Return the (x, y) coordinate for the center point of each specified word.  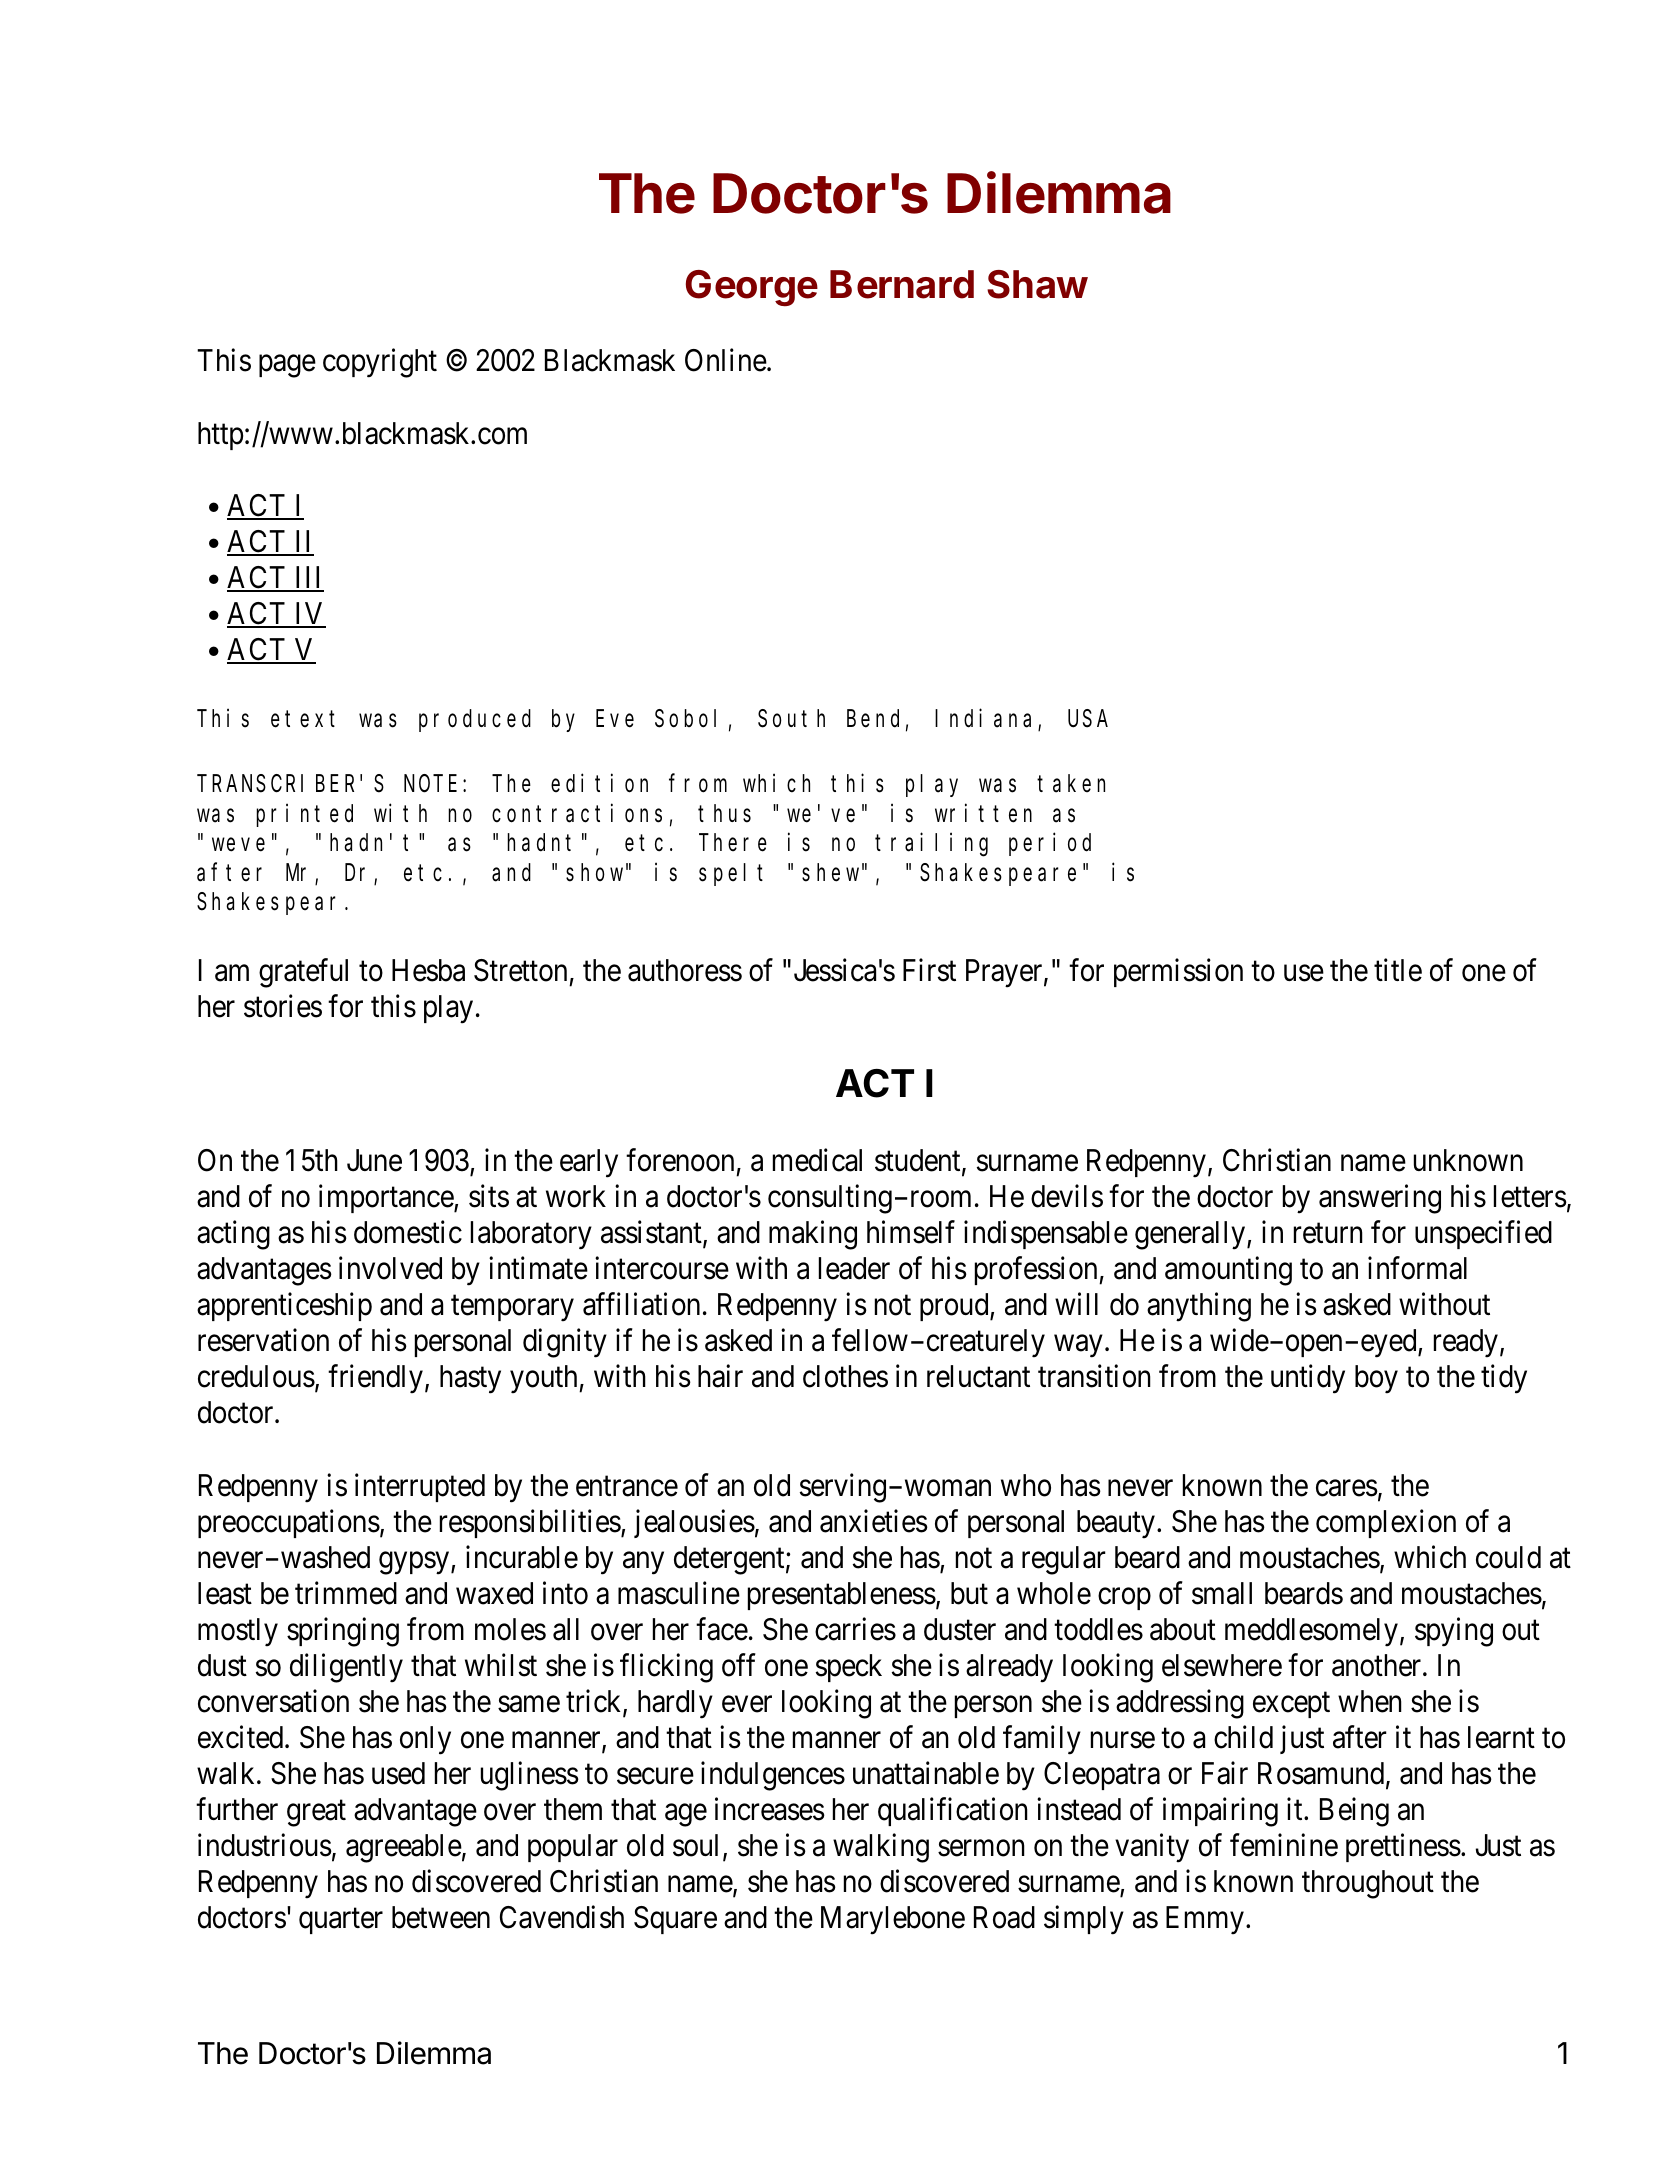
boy (1376, 1379)
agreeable (404, 1848)
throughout (1368, 1884)
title (1398, 970)
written (983, 813)
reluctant (978, 1376)
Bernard (902, 284)
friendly (375, 1379)
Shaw (1037, 284)
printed (304, 815)
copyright (380, 363)
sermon (981, 1848)
